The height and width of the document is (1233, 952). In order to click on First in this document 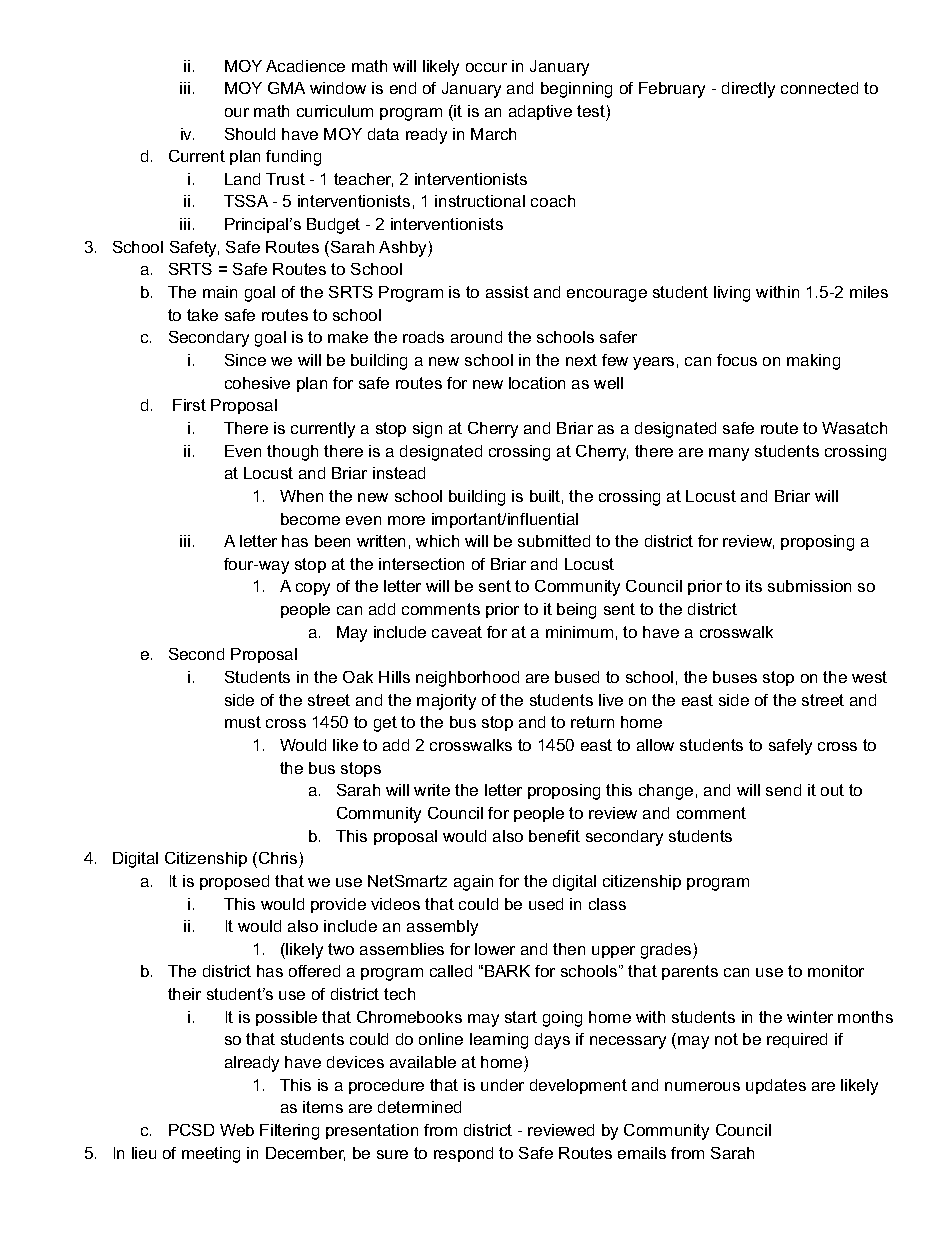, I will do `click(189, 405)`.
